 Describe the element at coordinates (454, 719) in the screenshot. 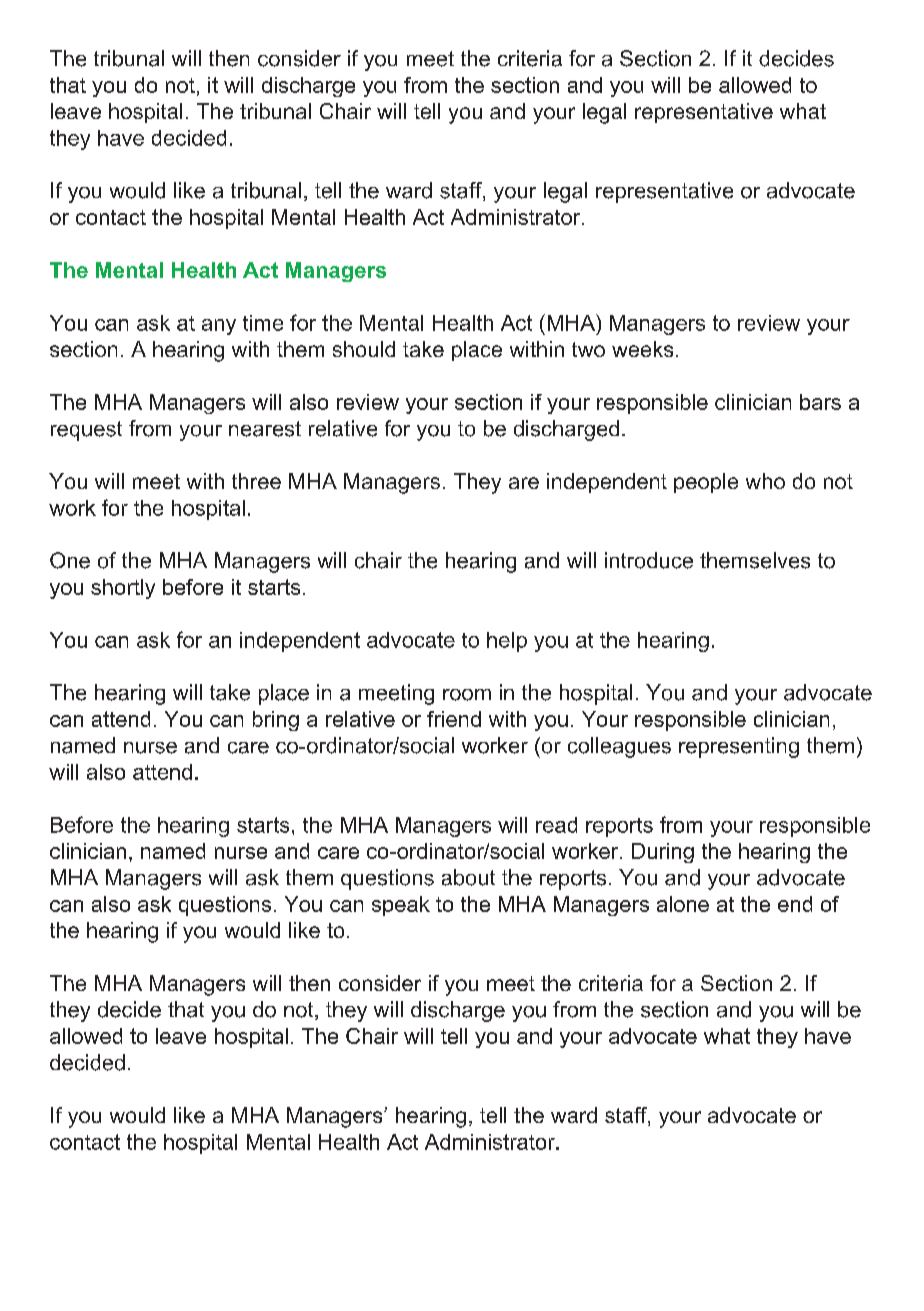

I see `friend` at that location.
